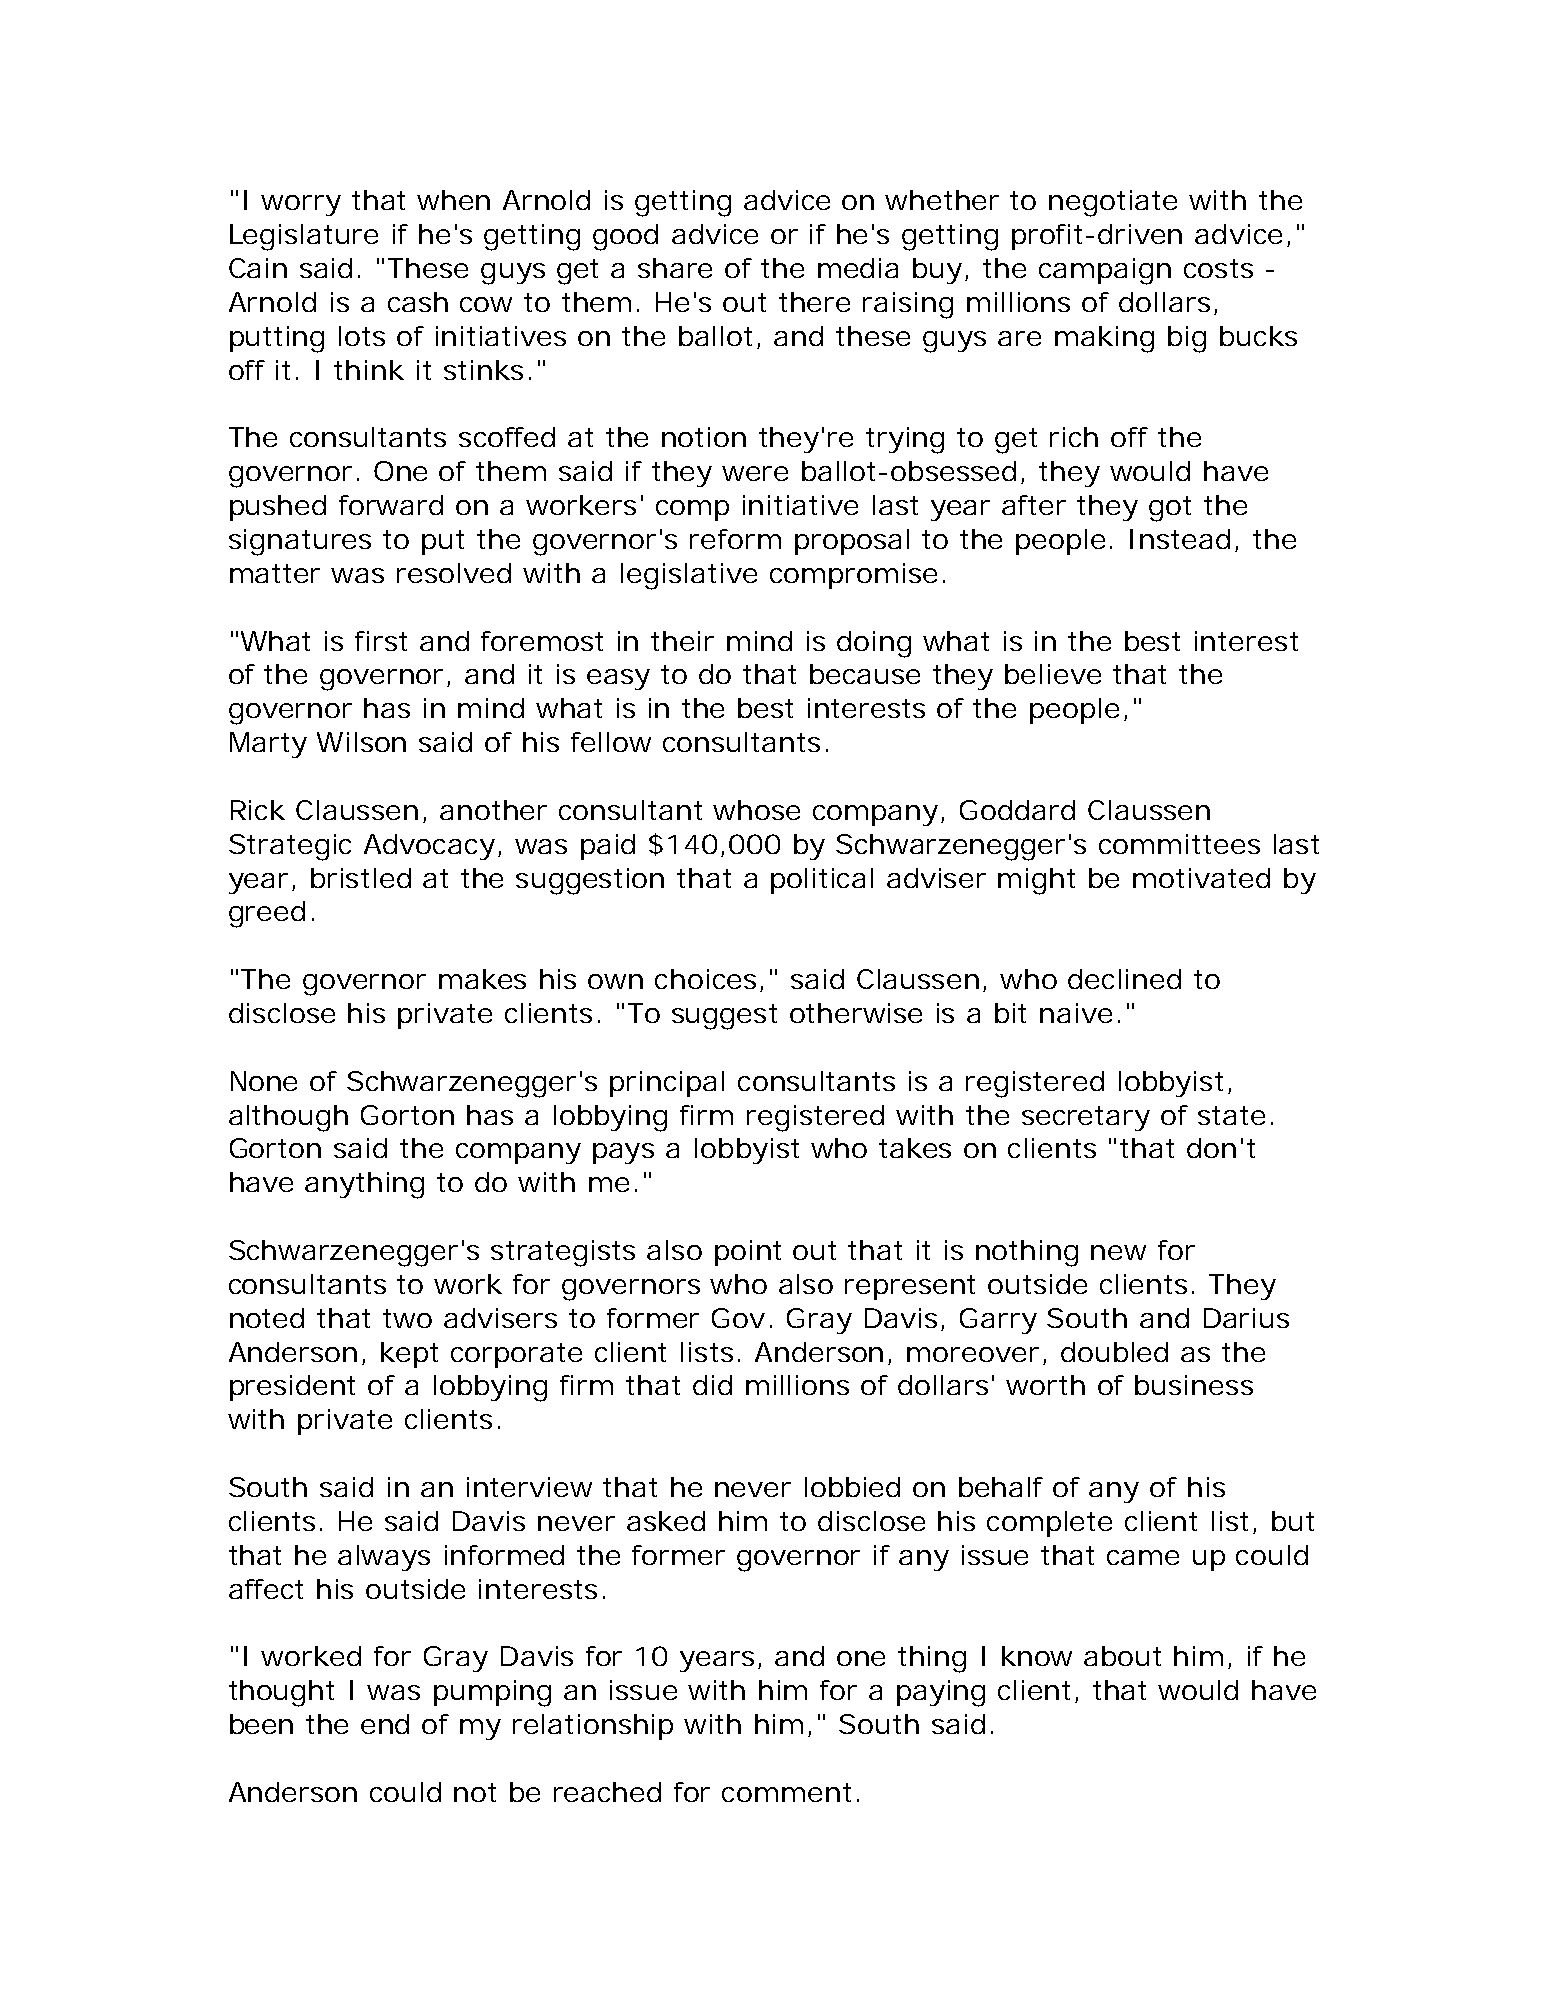  What do you see at coordinates (1218, 268) in the screenshot?
I see `costs` at bounding box center [1218, 268].
